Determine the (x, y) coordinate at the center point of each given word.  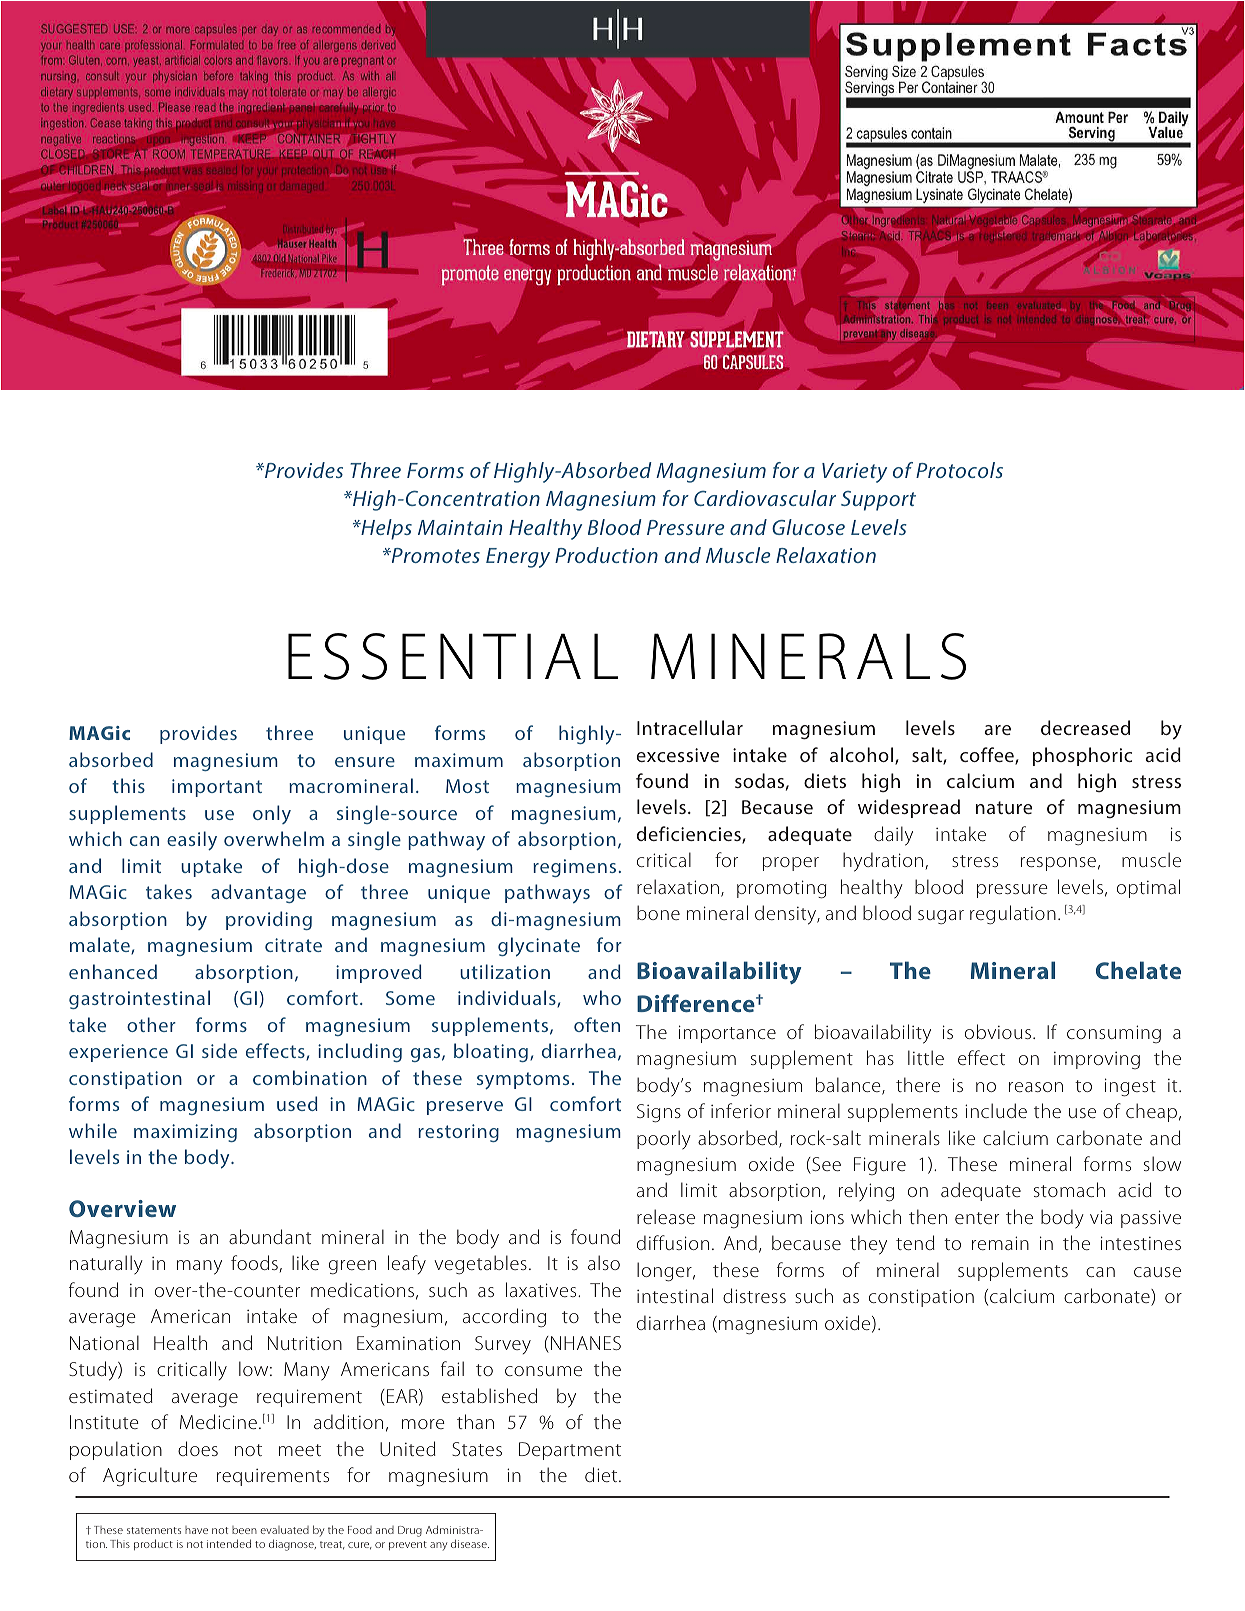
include (996, 1110)
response (1058, 864)
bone (658, 912)
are (997, 730)
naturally (106, 1265)
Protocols (959, 470)
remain (1000, 1243)
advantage (258, 893)
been (244, 1530)
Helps (385, 529)
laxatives (542, 1289)
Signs (659, 1113)
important (217, 788)
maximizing (185, 1133)
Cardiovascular (765, 498)
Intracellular (690, 727)
